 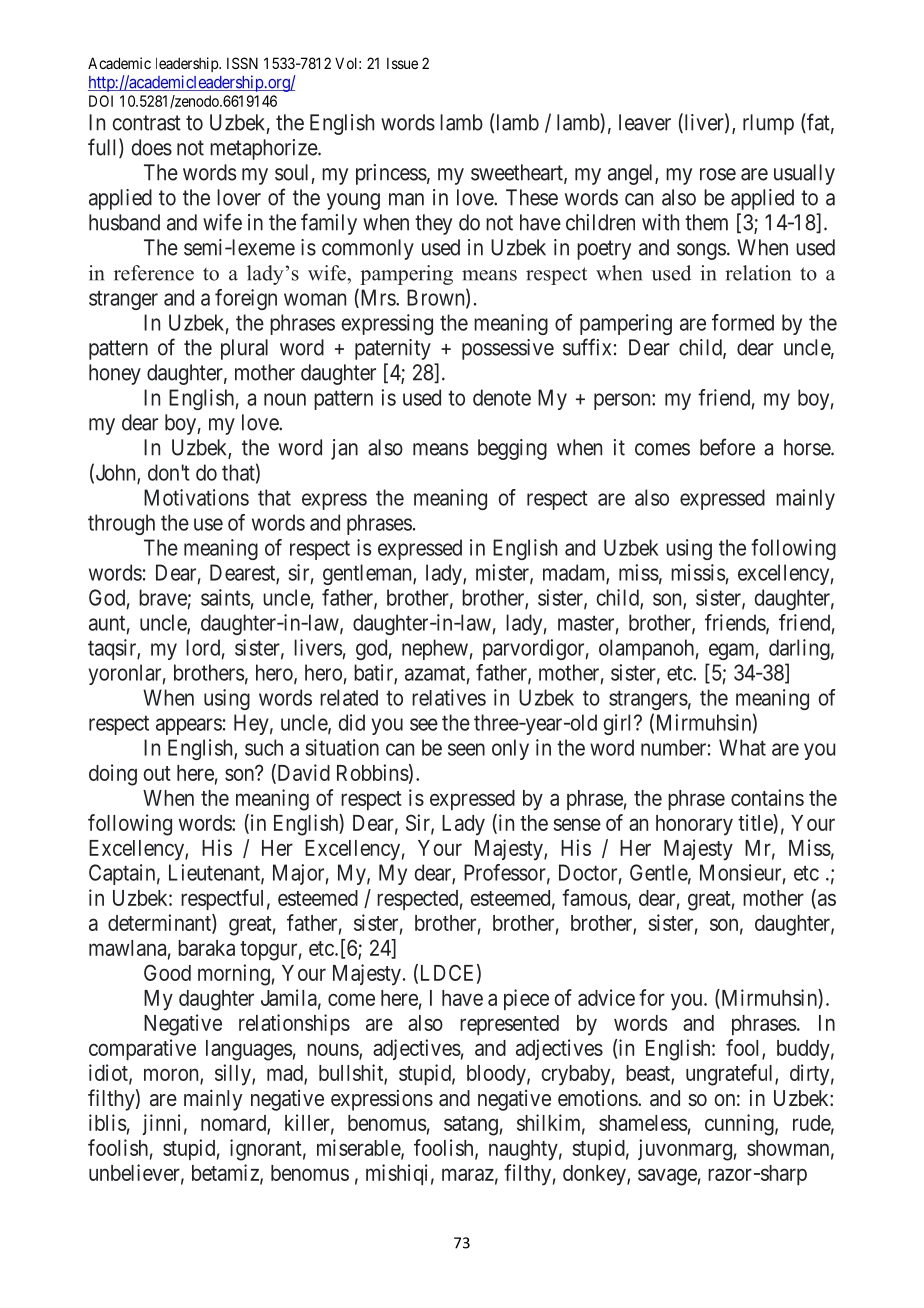 I want to click on leaver, so click(x=645, y=122).
